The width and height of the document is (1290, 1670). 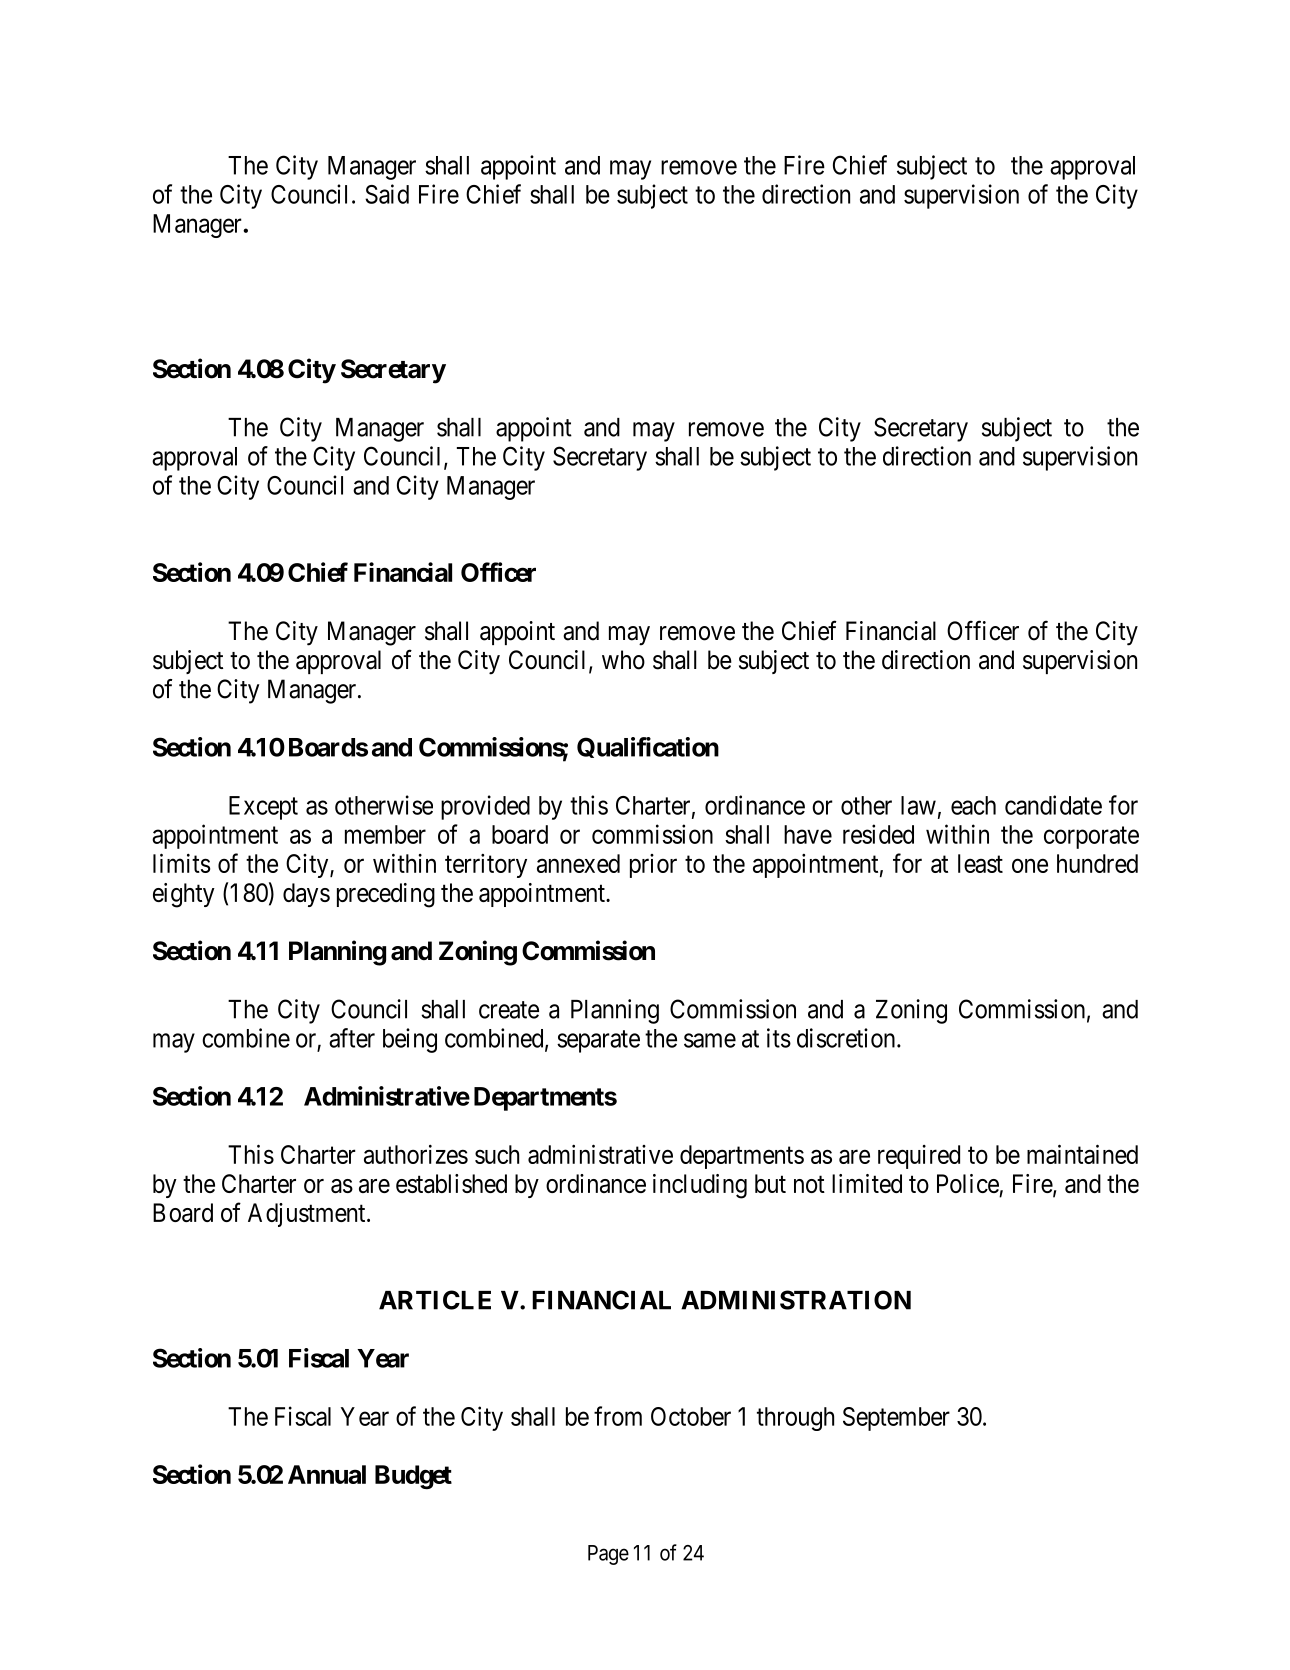 What do you see at coordinates (608, 1555) in the document?
I see `Page` at bounding box center [608, 1555].
